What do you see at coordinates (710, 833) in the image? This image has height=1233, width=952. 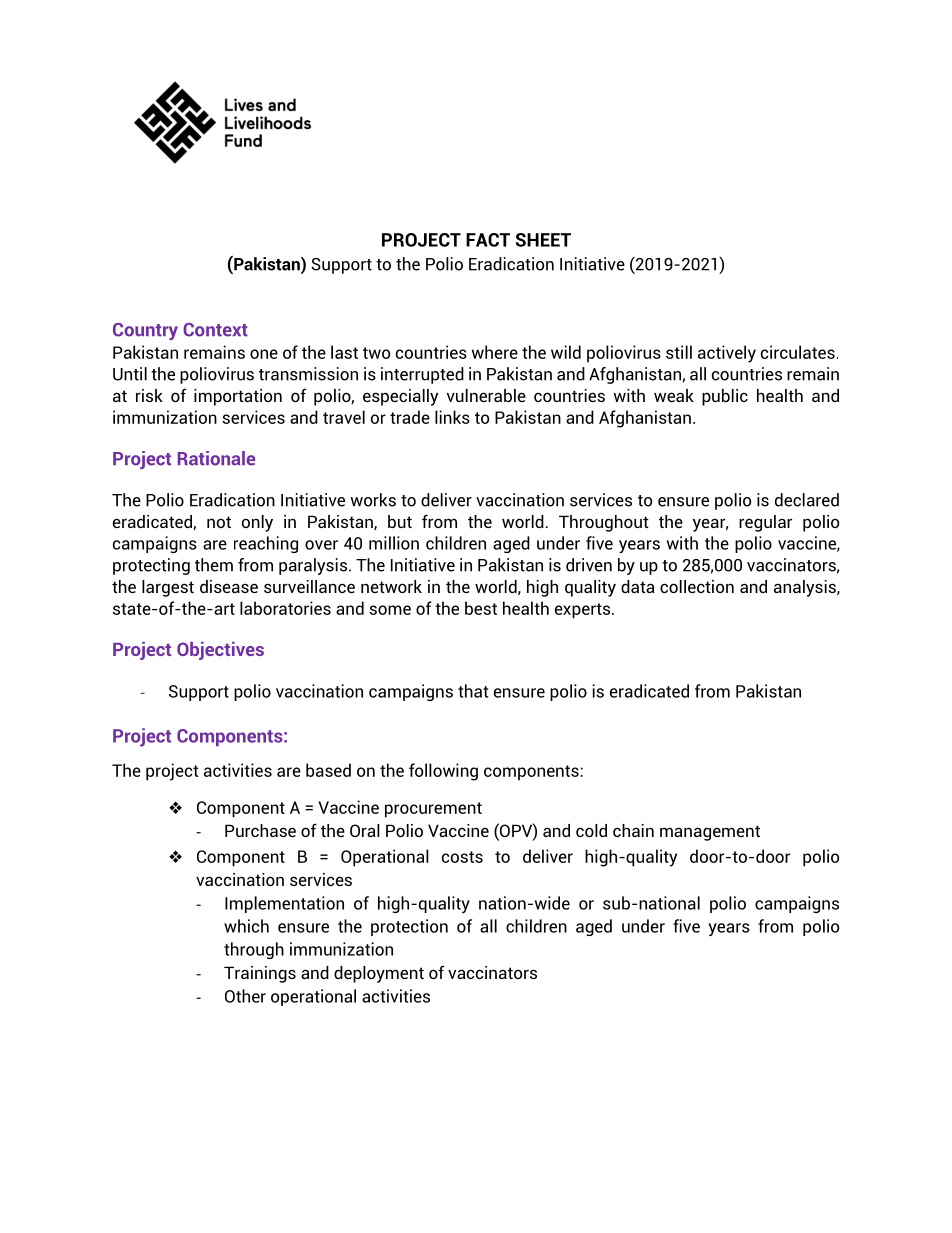 I see `management` at bounding box center [710, 833].
